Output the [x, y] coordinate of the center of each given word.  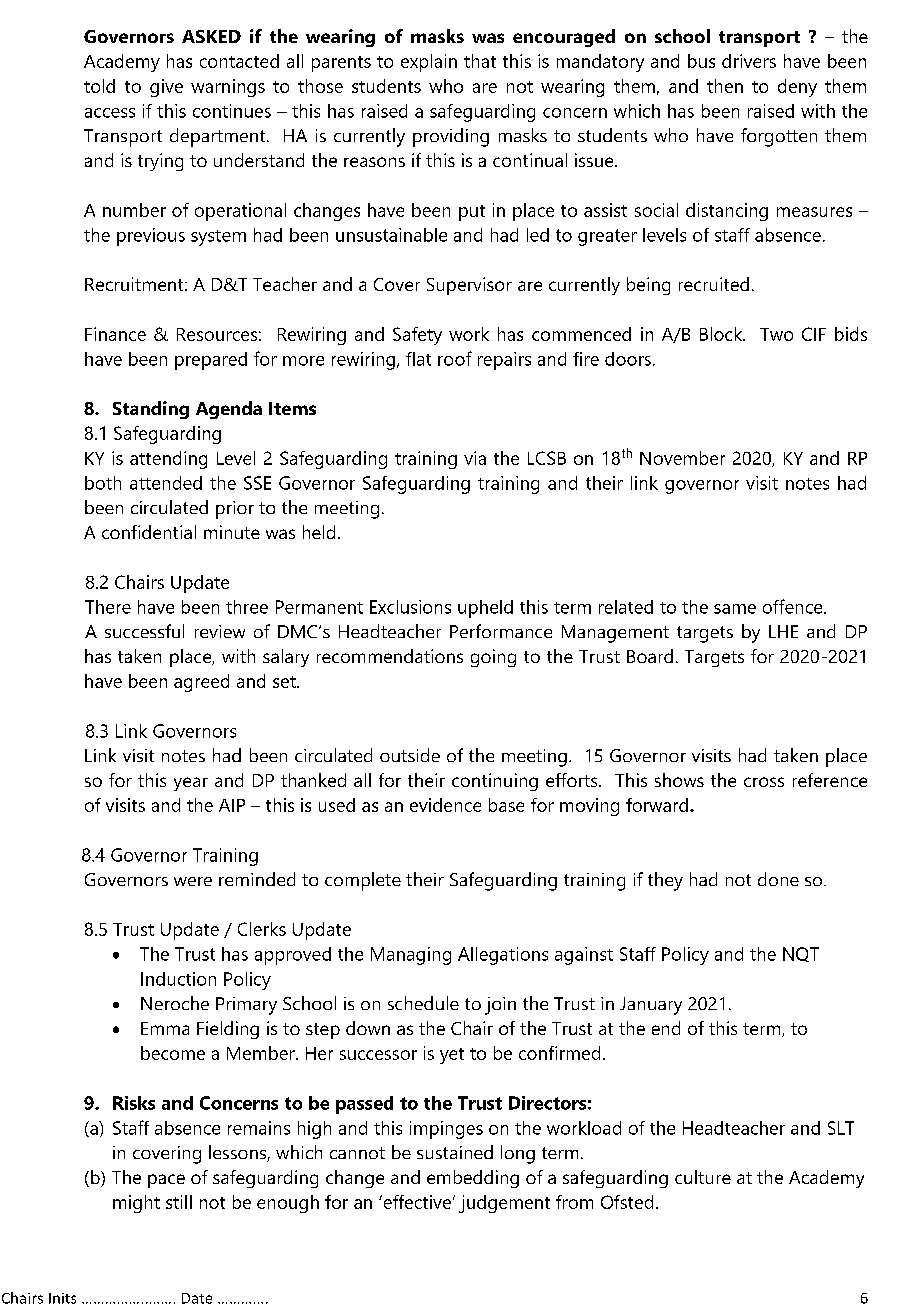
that [480, 61]
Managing [411, 956]
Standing [151, 410]
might [136, 1204]
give [166, 88]
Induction [178, 979]
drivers [749, 61]
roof [455, 358]
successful [144, 631]
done [778, 879]
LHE [783, 631]
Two [776, 334]
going [493, 658]
